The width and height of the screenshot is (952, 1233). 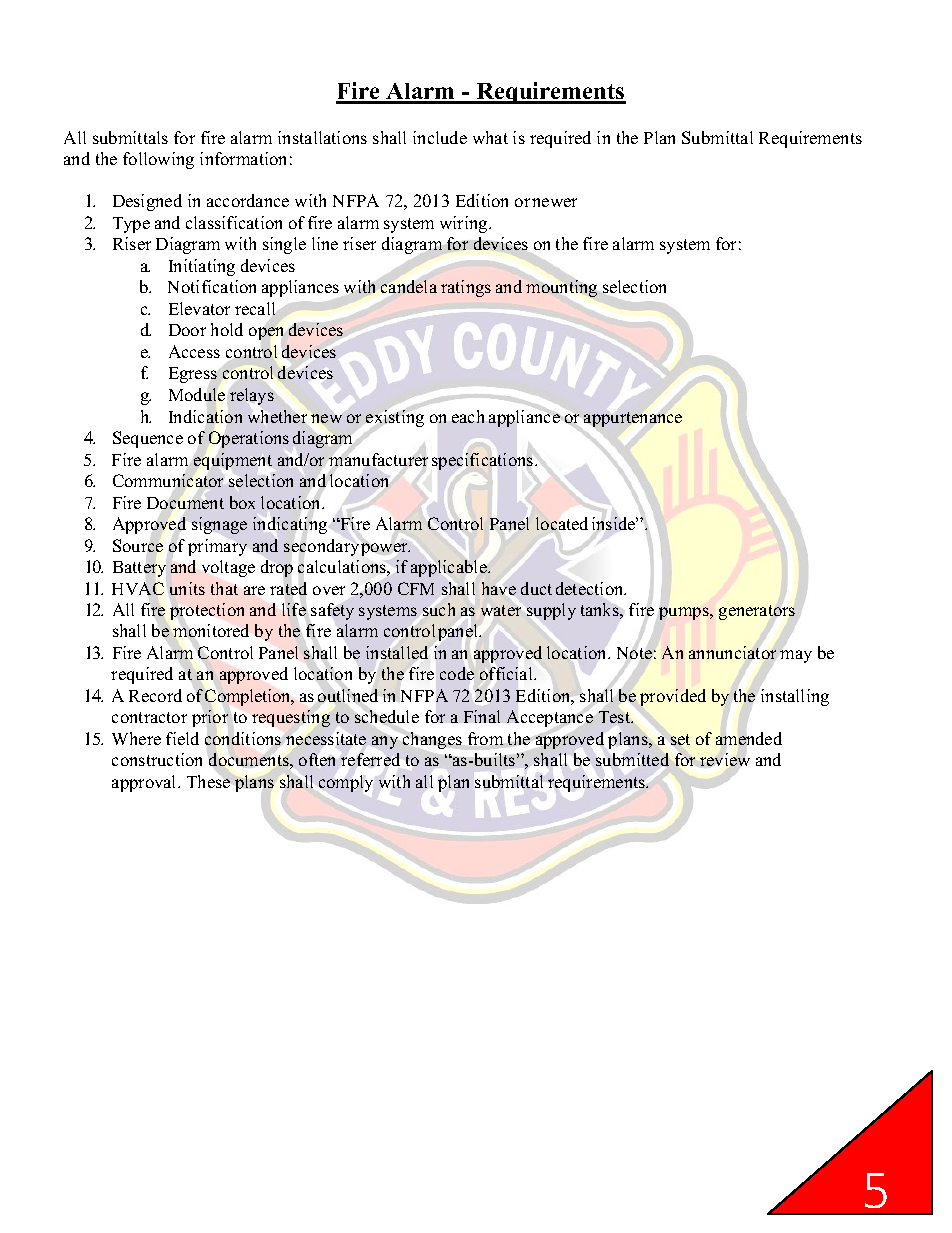 What do you see at coordinates (633, 419) in the screenshot?
I see `appurtenance` at bounding box center [633, 419].
